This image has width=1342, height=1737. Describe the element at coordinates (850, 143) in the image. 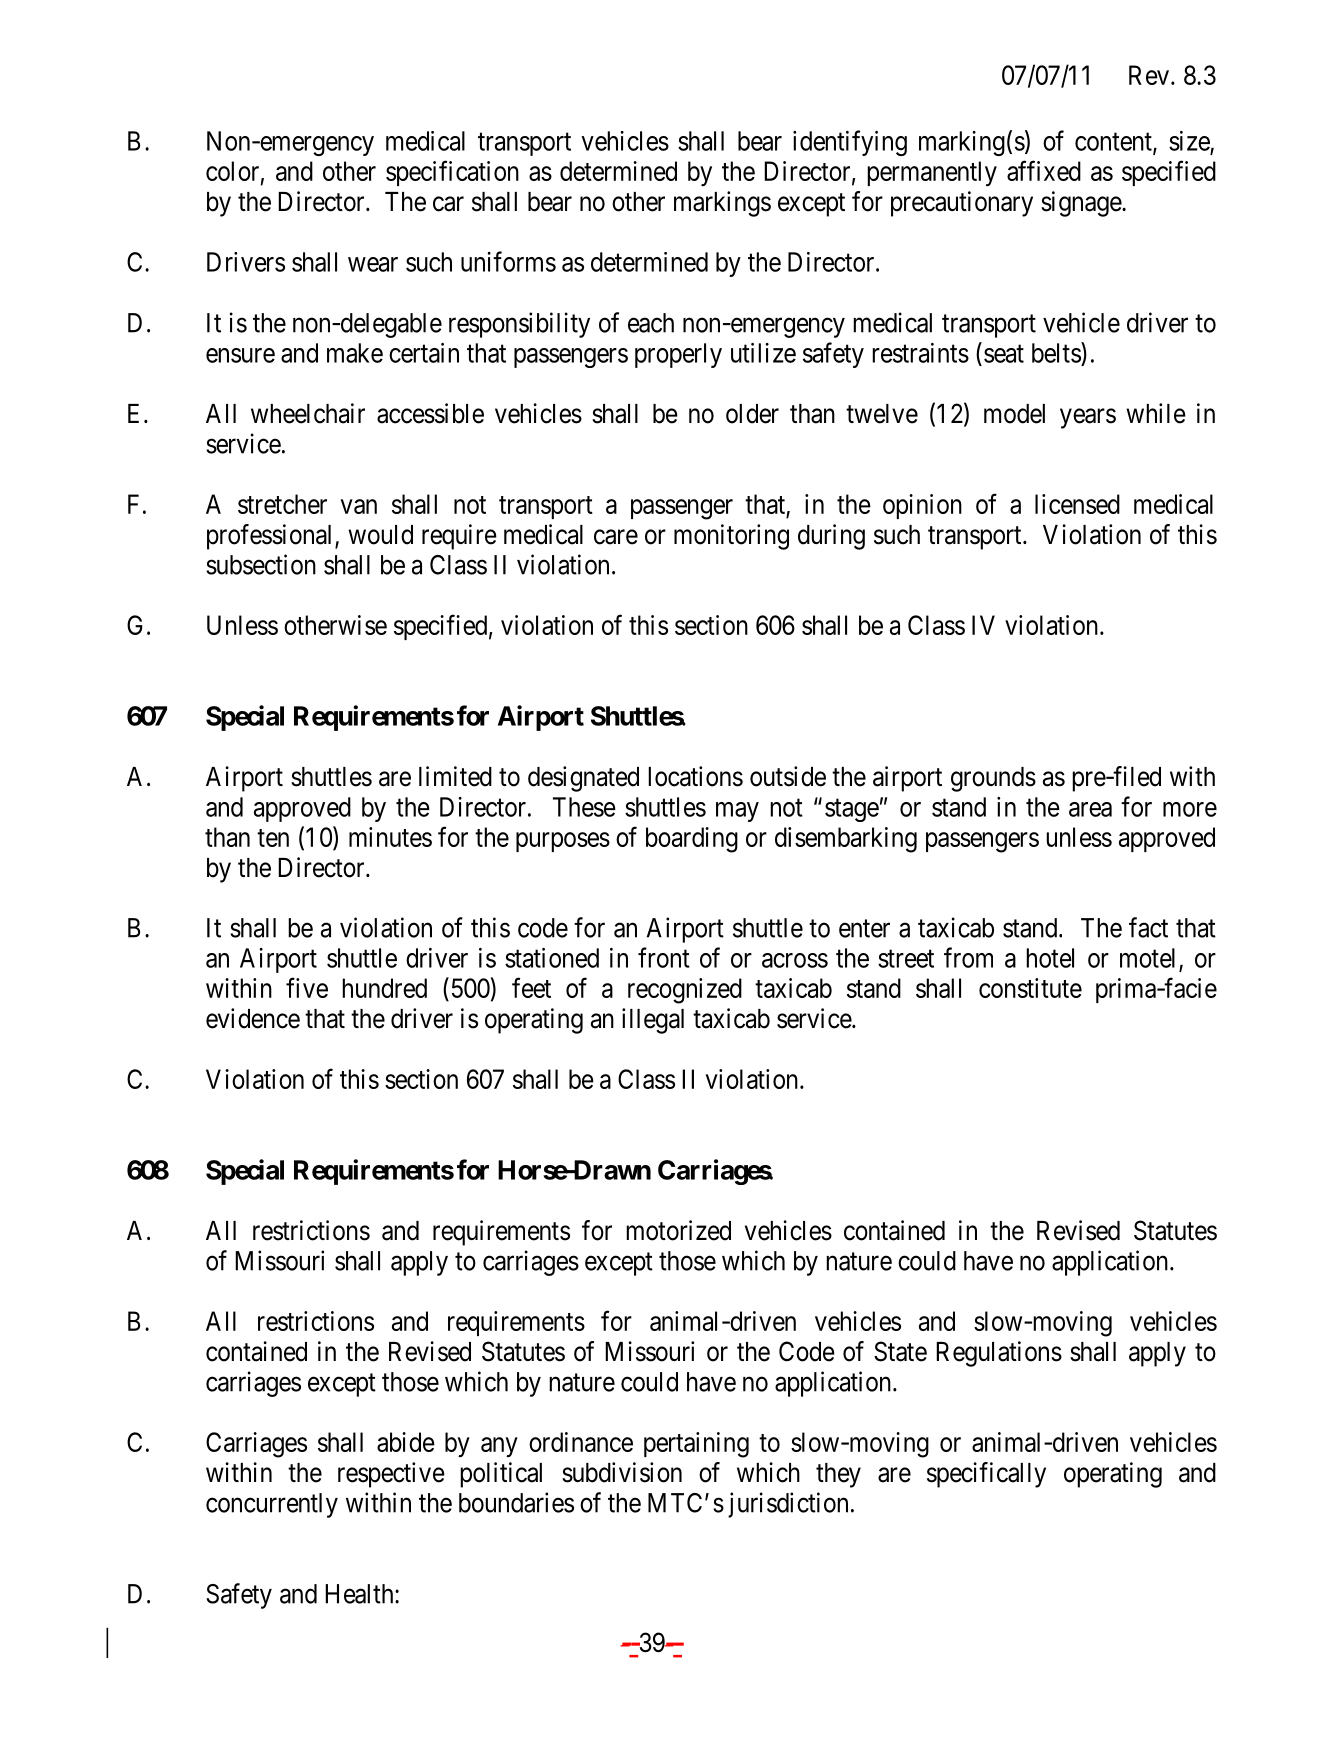

I see `identifying` at that location.
